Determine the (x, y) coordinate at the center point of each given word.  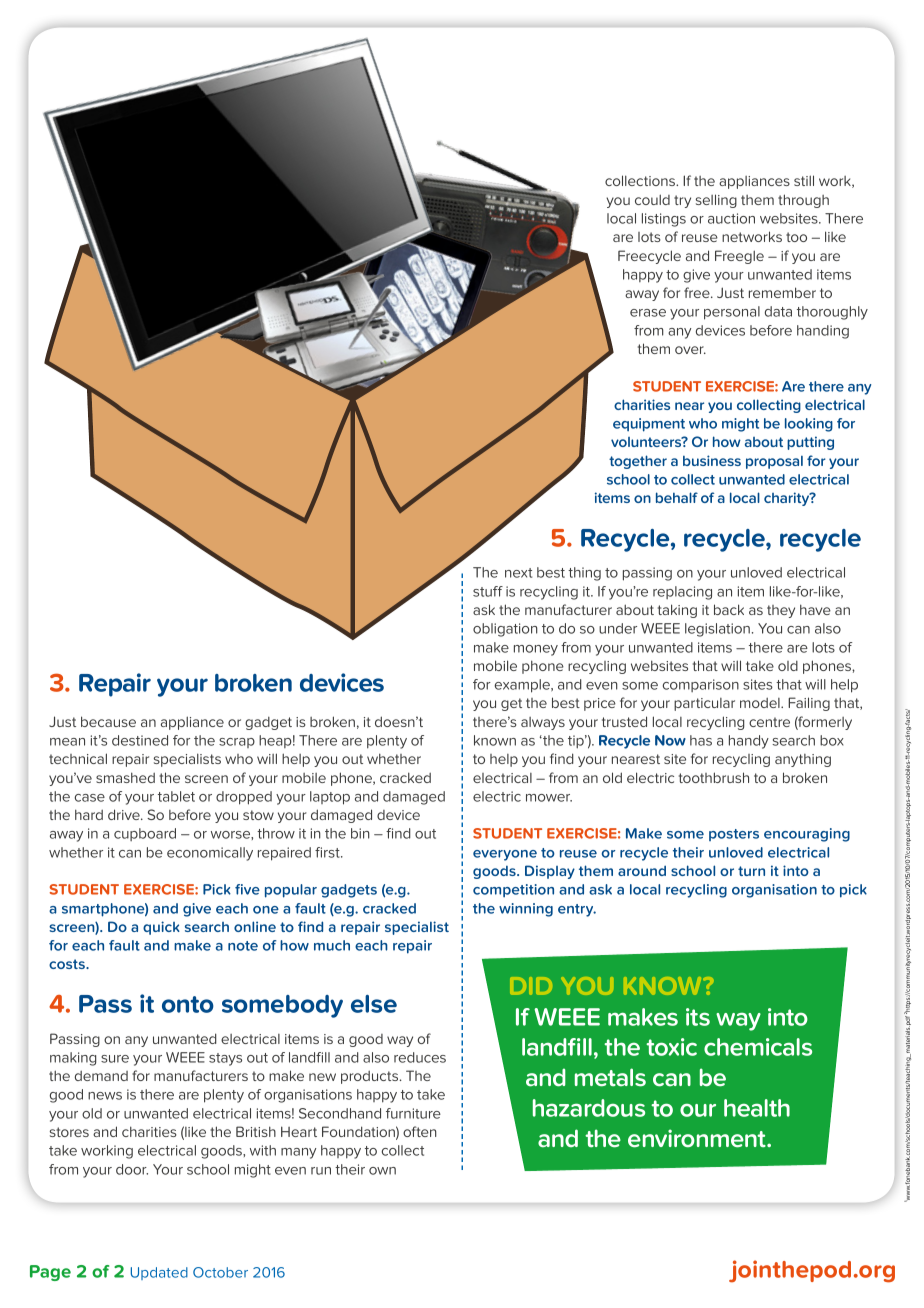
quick (161, 928)
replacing (682, 593)
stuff (488, 591)
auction (731, 218)
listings (664, 220)
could (652, 199)
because (108, 721)
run (321, 1171)
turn (751, 871)
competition (513, 890)
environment (698, 1138)
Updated (159, 1273)
